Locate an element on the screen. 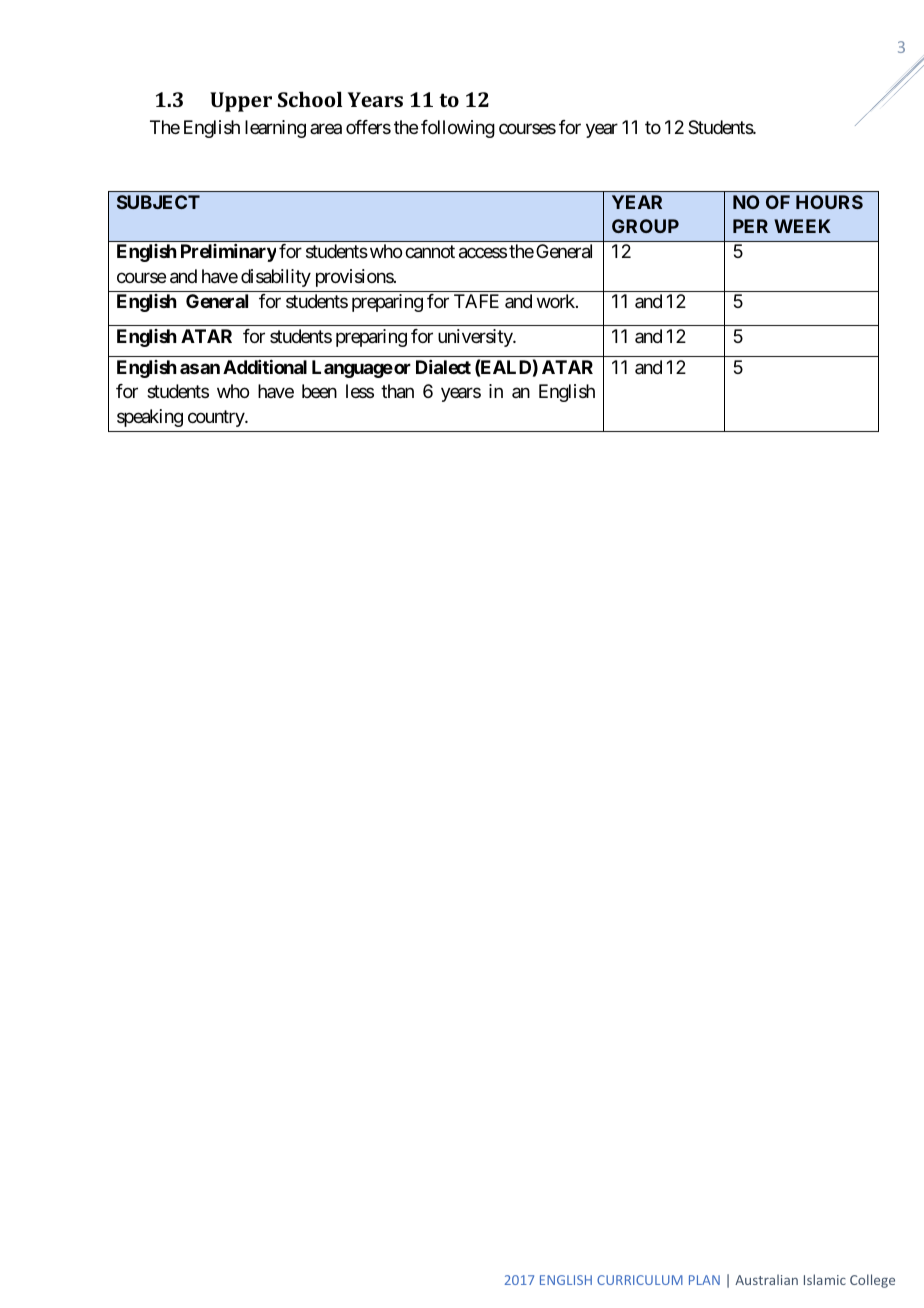 This screenshot has height=1308, width=924. learning is located at coordinates (275, 129).
